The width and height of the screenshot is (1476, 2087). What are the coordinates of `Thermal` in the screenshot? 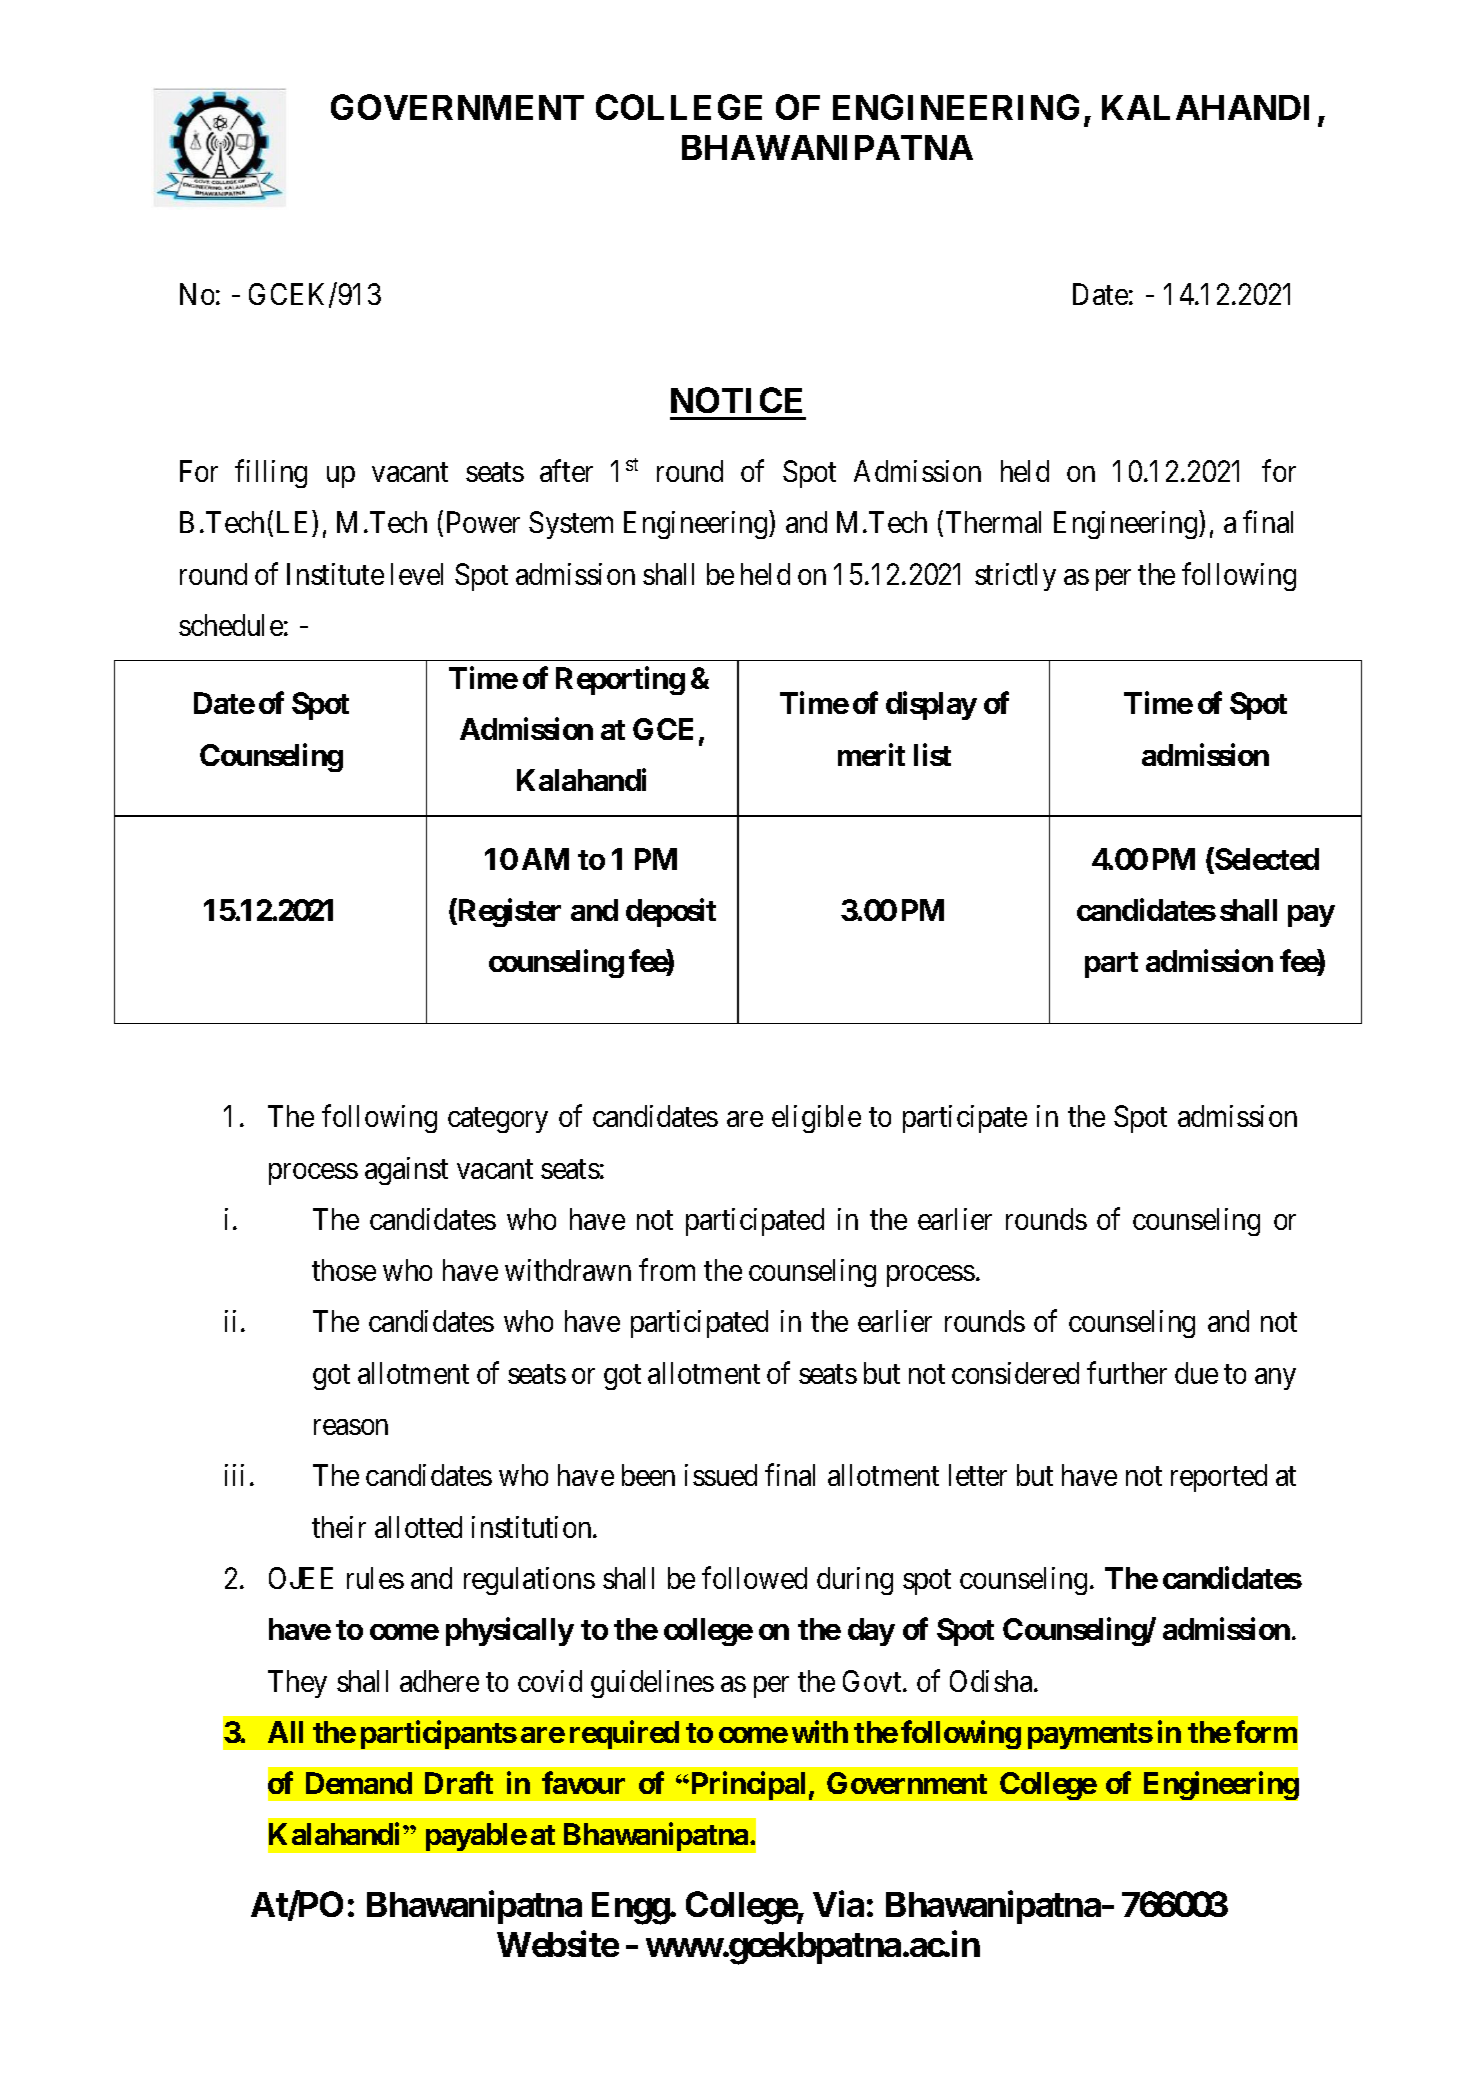 It's located at (993, 522).
